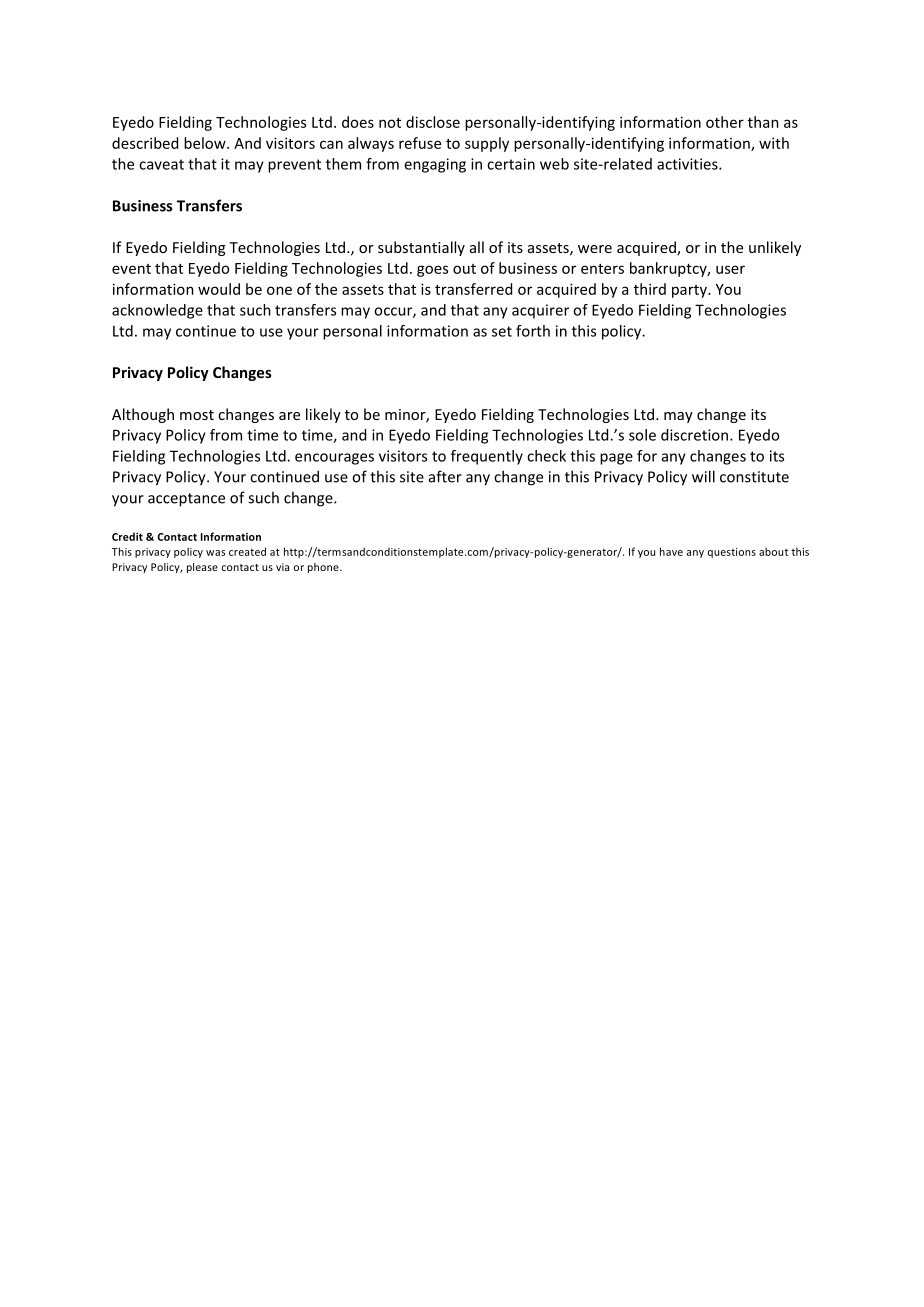 This document has height=1307, width=924. Describe the element at coordinates (432, 271) in the document. I see `goes` at that location.
